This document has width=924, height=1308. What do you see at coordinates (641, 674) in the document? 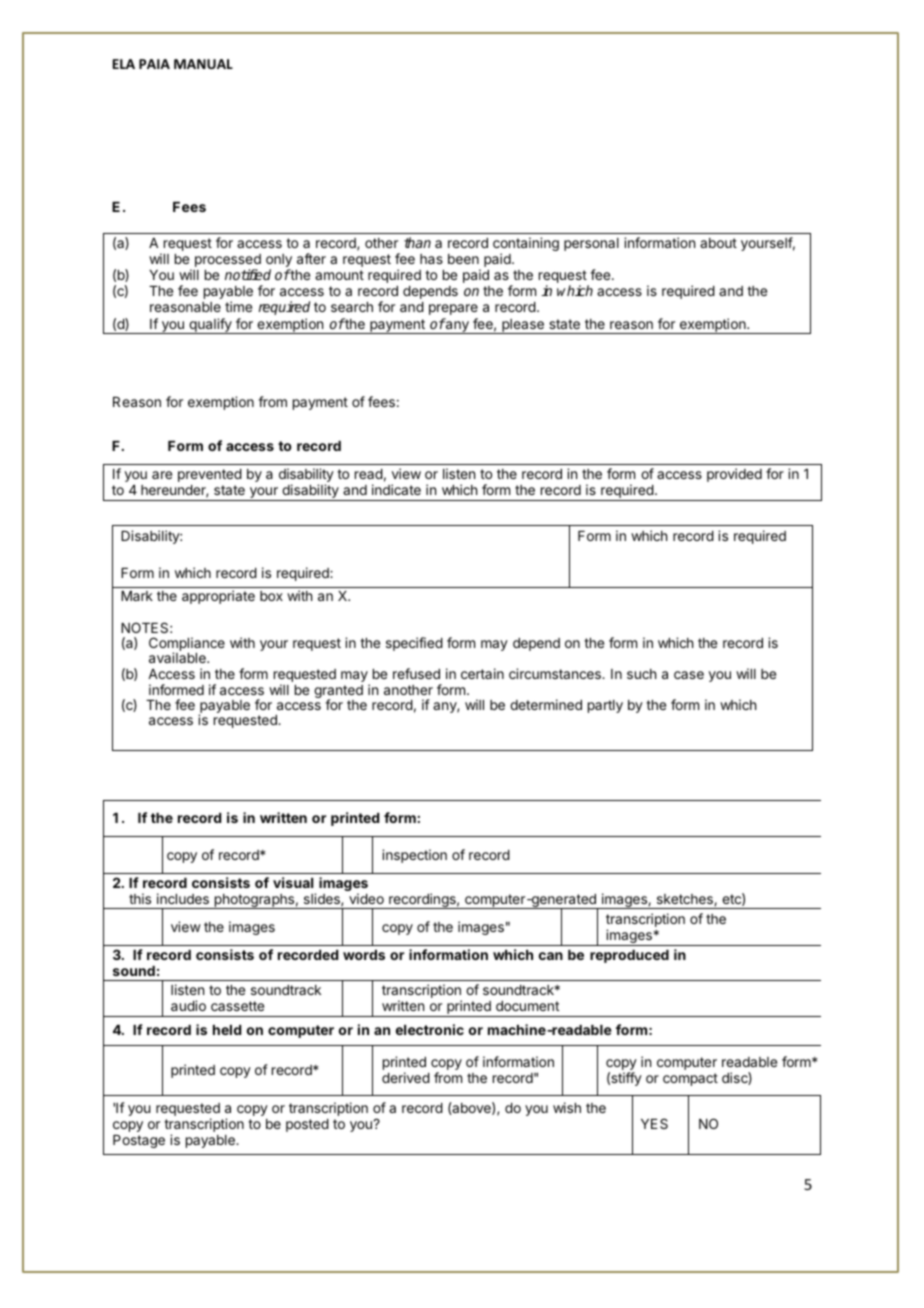
I see `such` at bounding box center [641, 674].
